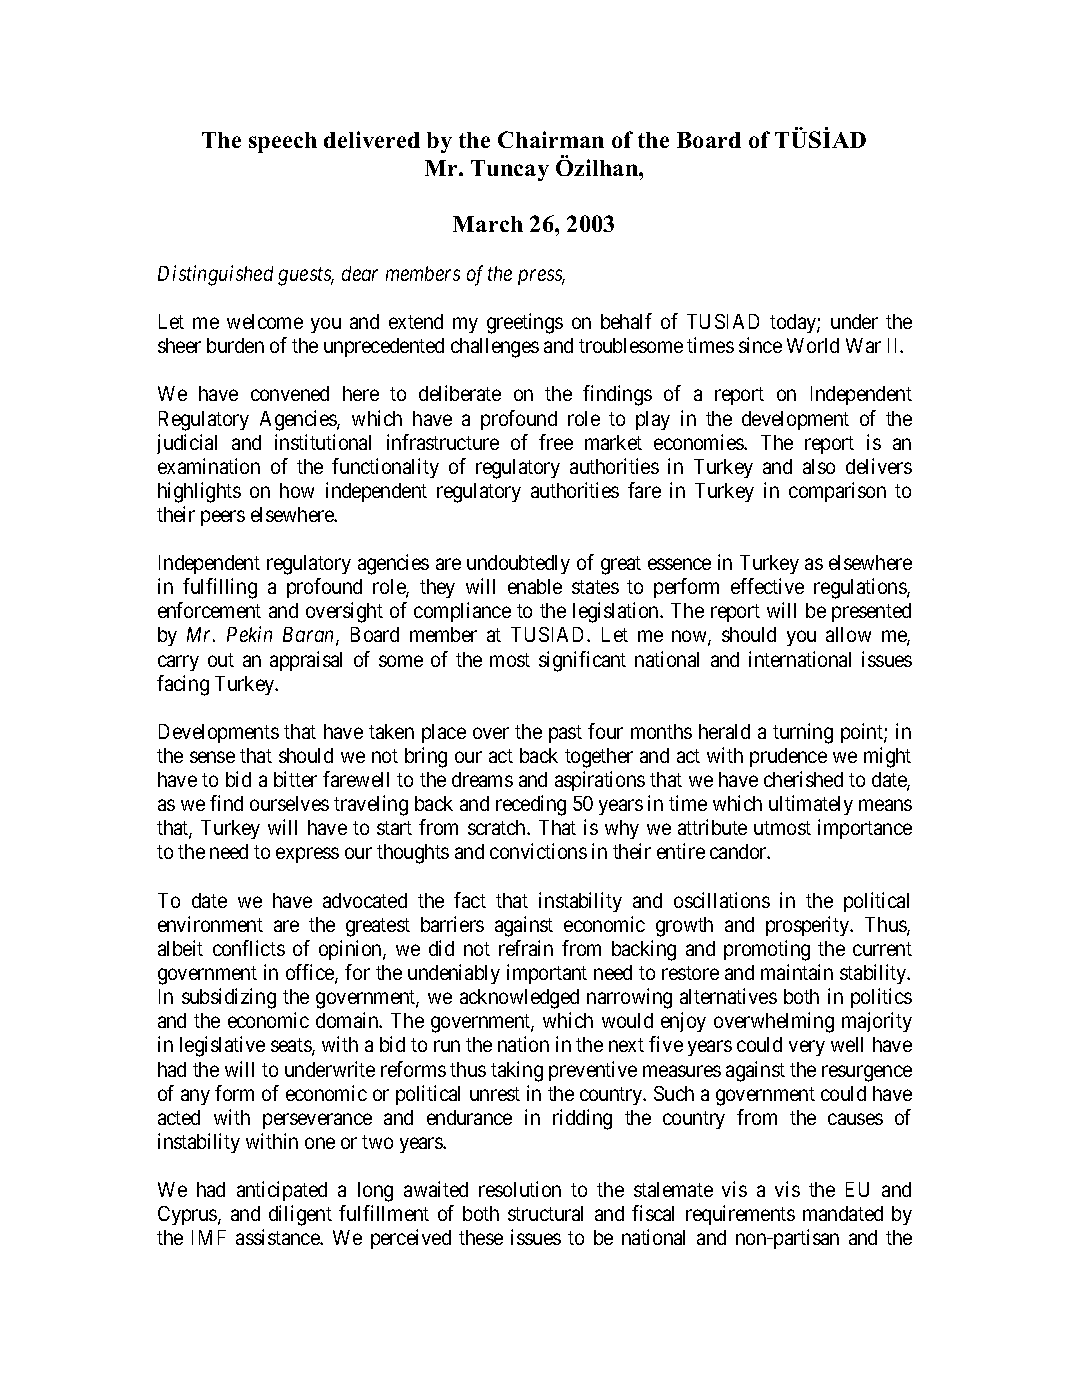 The width and height of the document is (1069, 1384). What do you see at coordinates (249, 948) in the document?
I see `conflicts` at bounding box center [249, 948].
